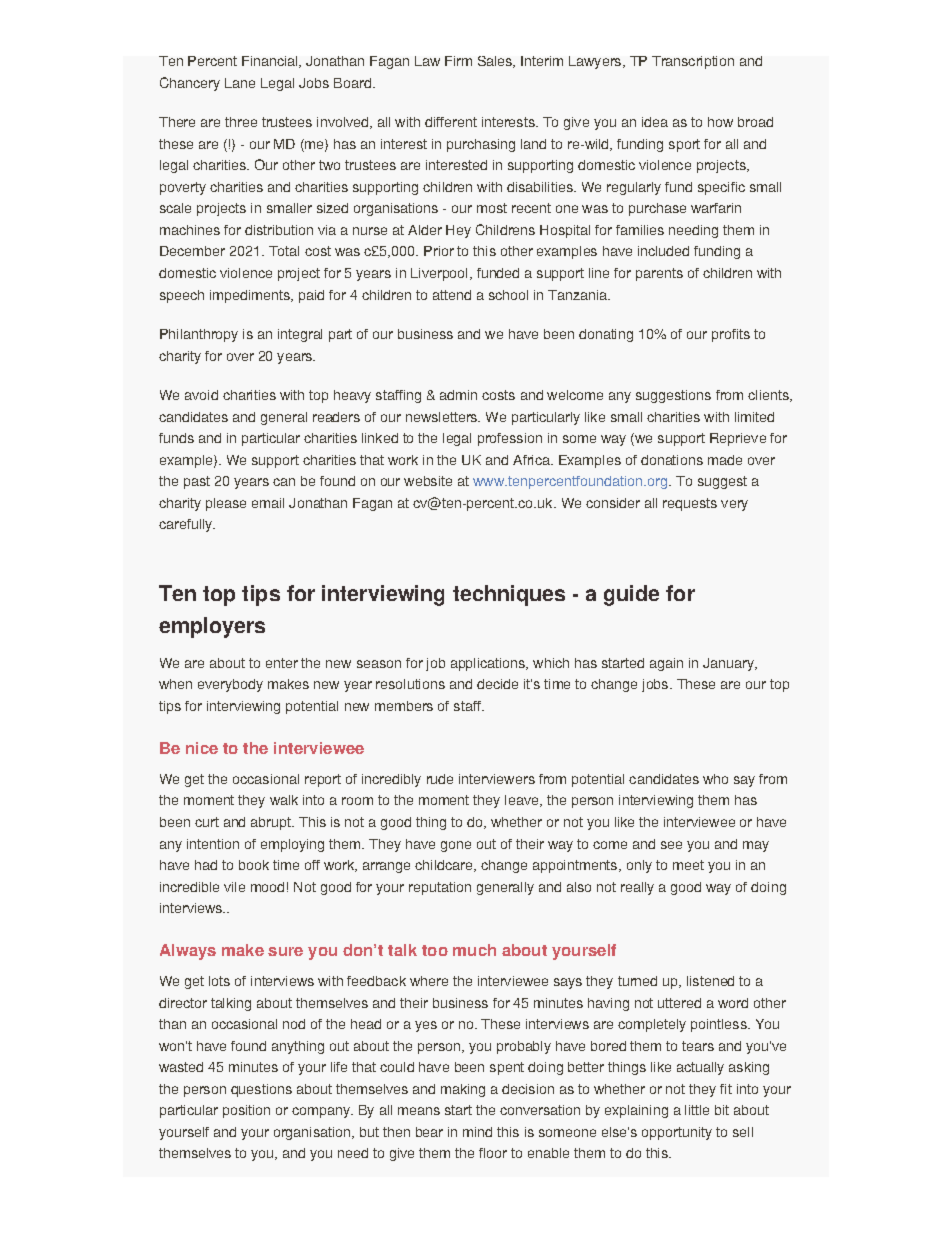 Image resolution: width=952 pixels, height=1233 pixels. Describe the element at coordinates (451, 122) in the image. I see `different` at that location.
